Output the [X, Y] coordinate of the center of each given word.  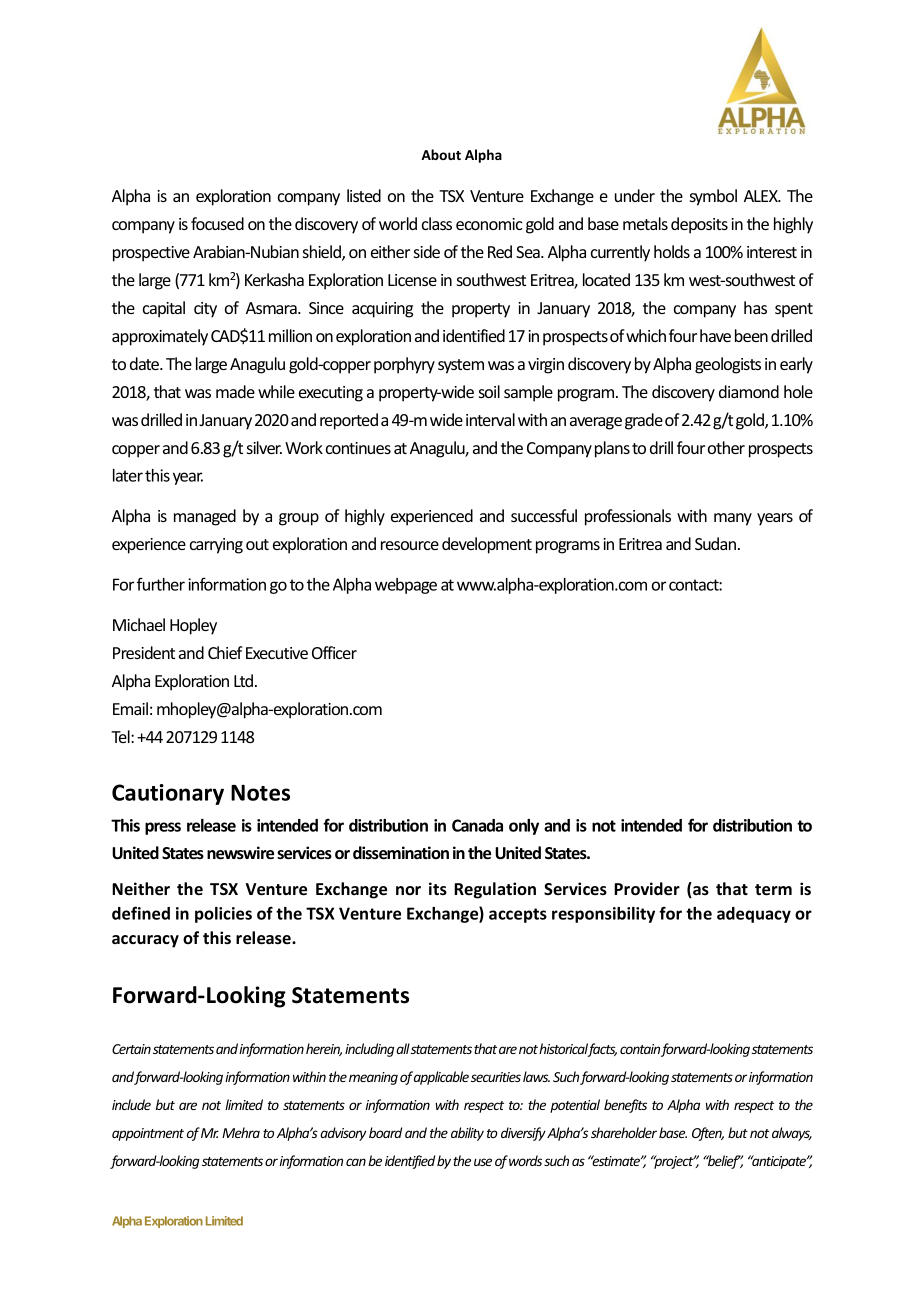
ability [467, 1134]
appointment [148, 1134]
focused [217, 223]
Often [708, 1134]
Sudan [717, 543]
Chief [225, 652]
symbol [713, 197]
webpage [406, 586]
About [441, 154]
